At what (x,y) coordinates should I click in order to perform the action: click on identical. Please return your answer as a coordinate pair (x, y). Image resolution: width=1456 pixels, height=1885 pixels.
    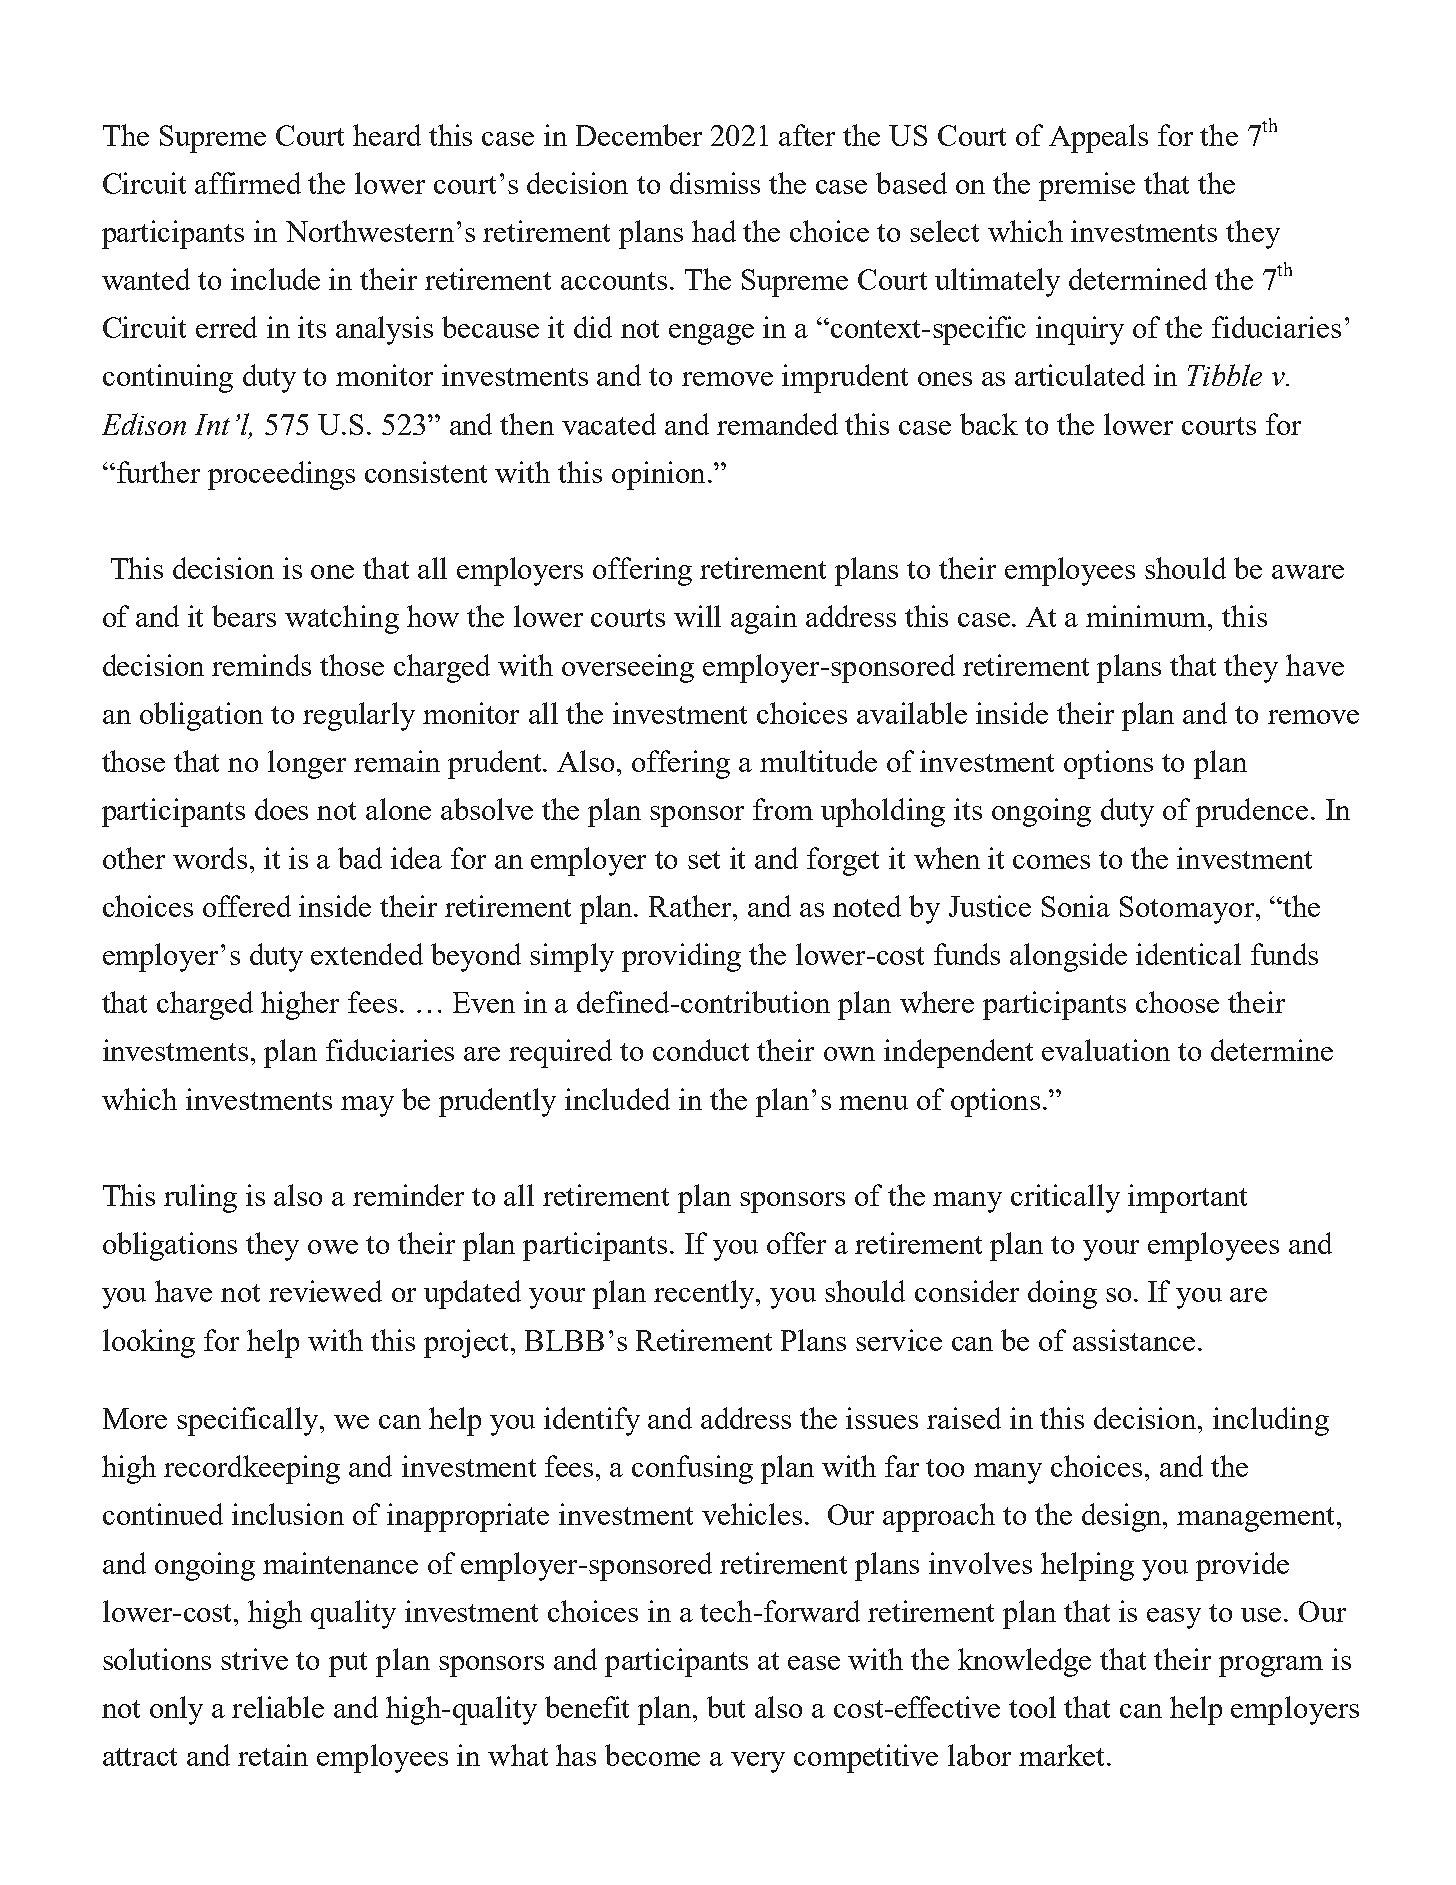
    Looking at the image, I should click on (1188, 954).
